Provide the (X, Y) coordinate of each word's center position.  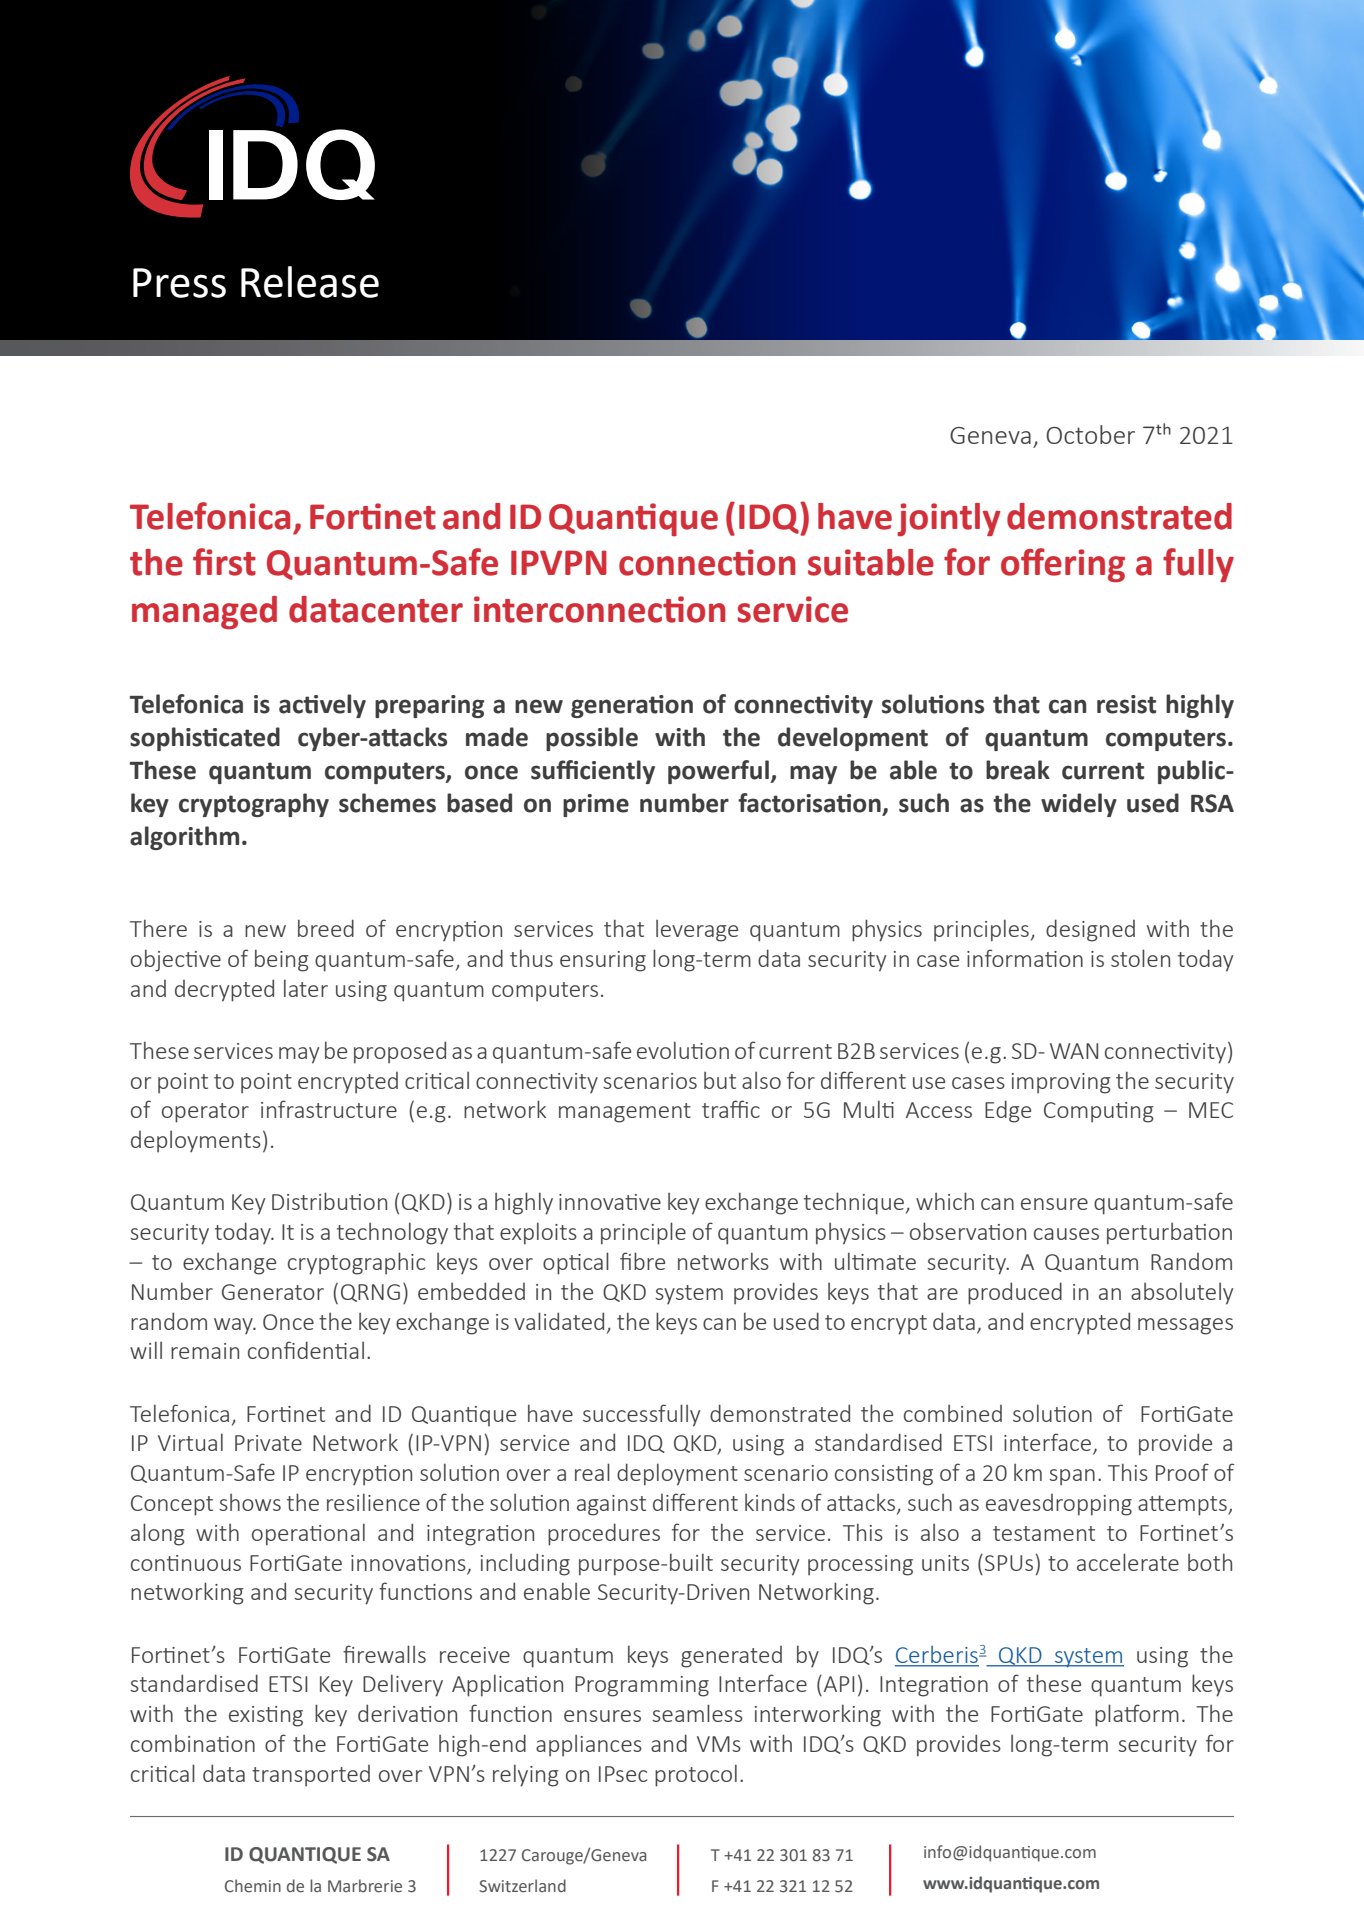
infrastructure (329, 1109)
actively (322, 706)
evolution (683, 1050)
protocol (696, 1775)
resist (1126, 704)
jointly (949, 520)
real (592, 1472)
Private (268, 1443)
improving (1061, 1083)
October (1090, 434)
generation (632, 706)
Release (310, 282)
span (1072, 1477)
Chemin (253, 1886)
